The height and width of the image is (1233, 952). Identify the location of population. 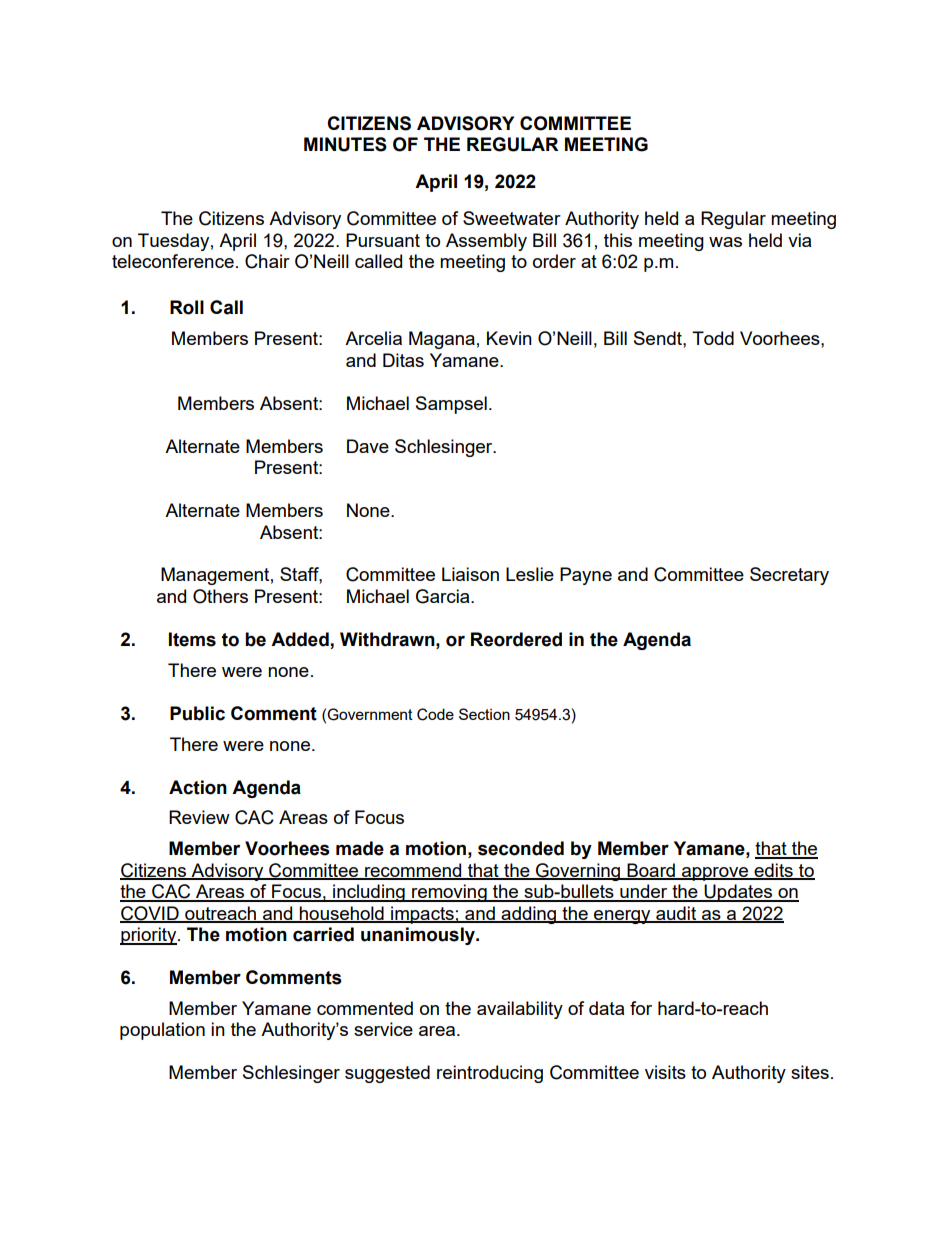
(162, 1031).
